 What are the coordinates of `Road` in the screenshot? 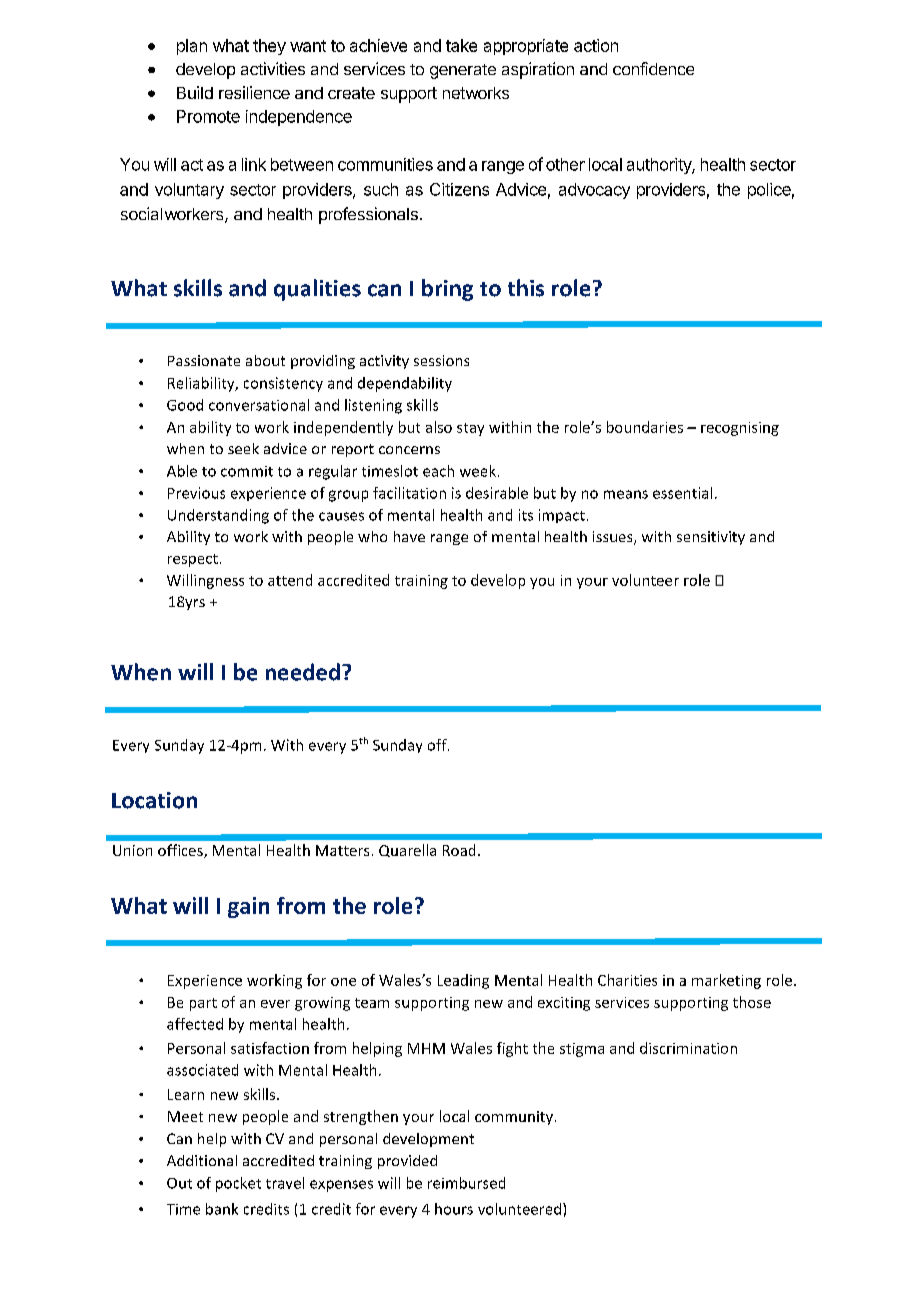 It's located at (459, 850).
